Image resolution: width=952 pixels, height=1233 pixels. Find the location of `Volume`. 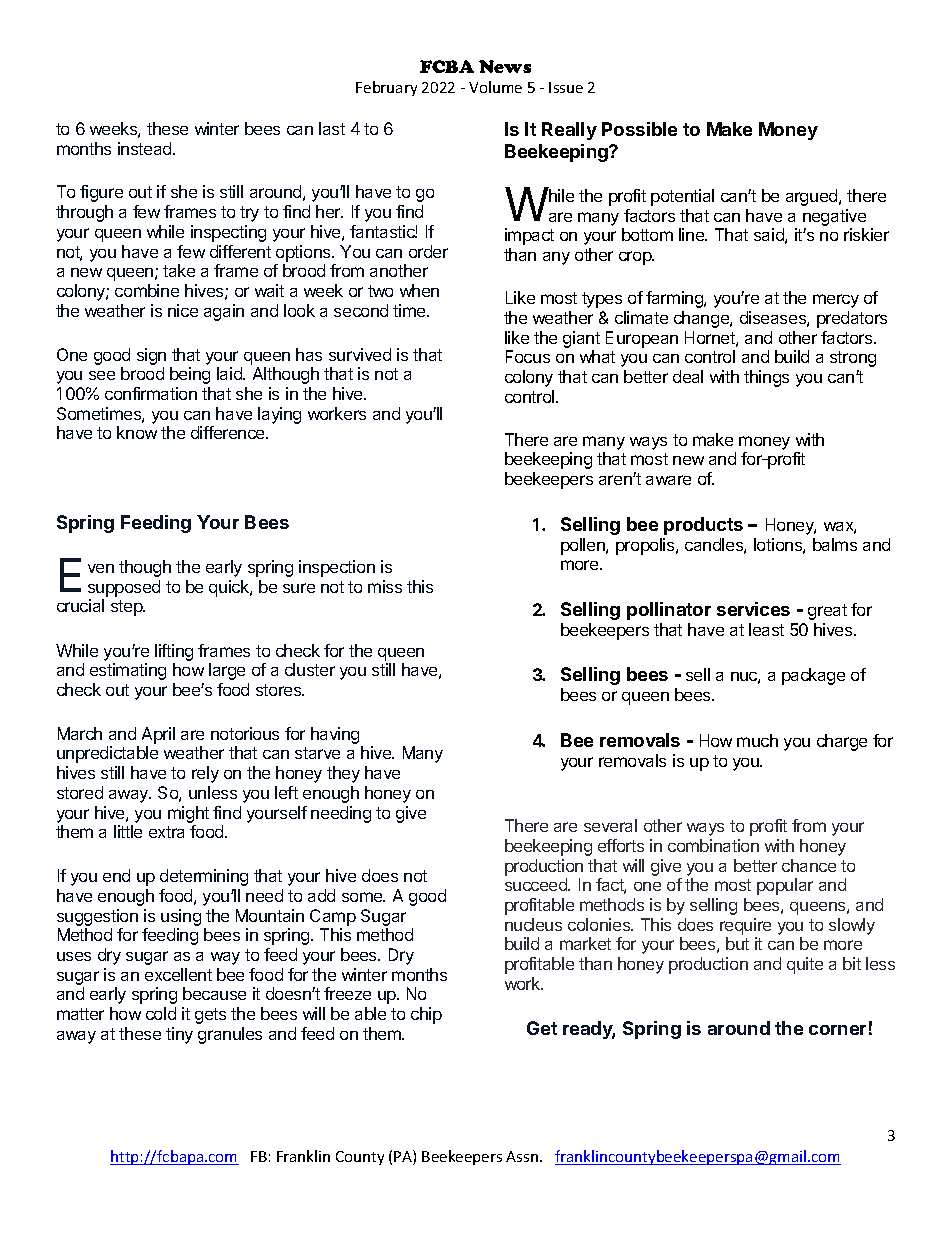

Volume is located at coordinates (495, 87).
